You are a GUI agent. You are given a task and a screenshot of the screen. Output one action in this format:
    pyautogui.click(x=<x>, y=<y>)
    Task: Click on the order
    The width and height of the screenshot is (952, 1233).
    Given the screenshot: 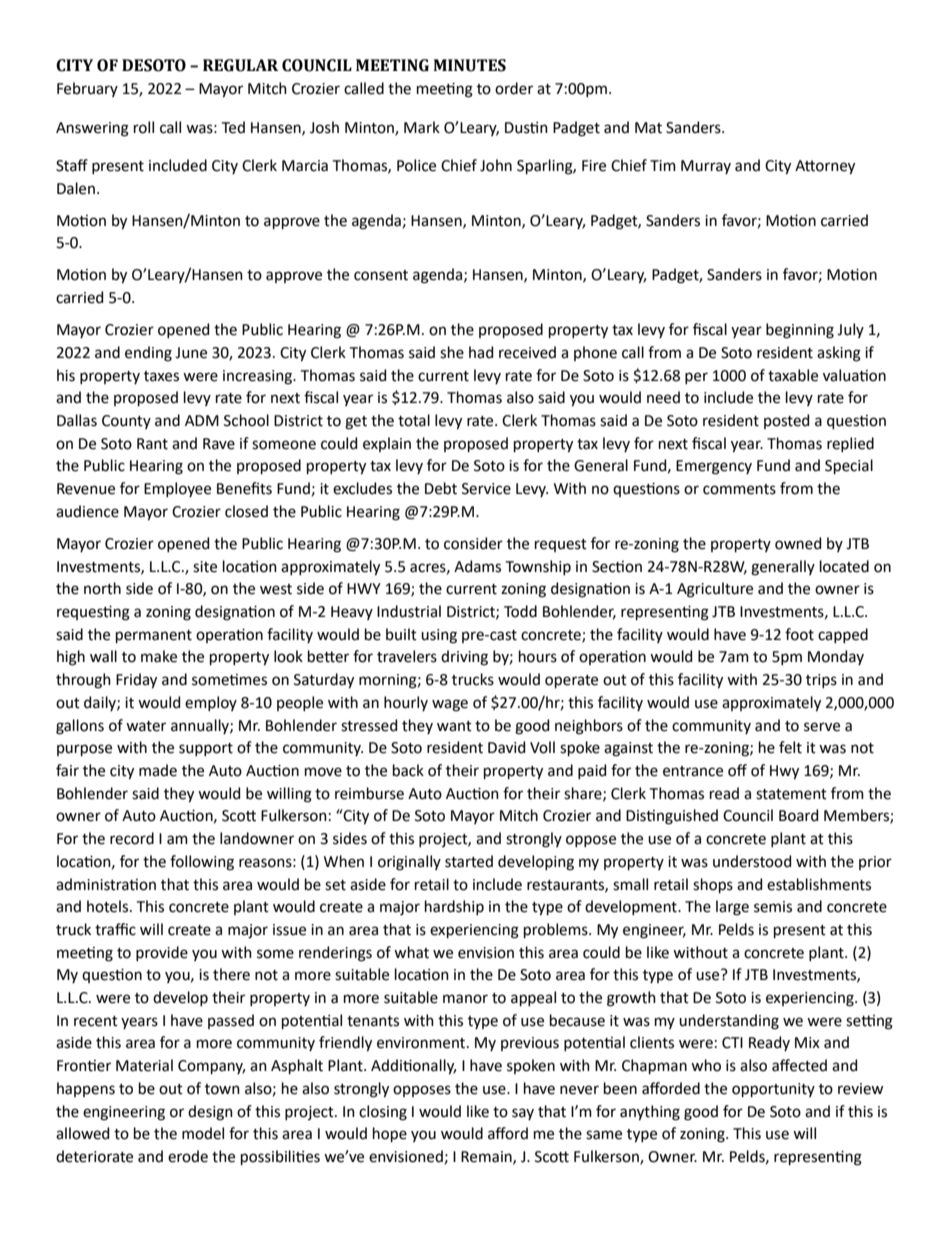 What is the action you would take?
    pyautogui.click(x=514, y=88)
